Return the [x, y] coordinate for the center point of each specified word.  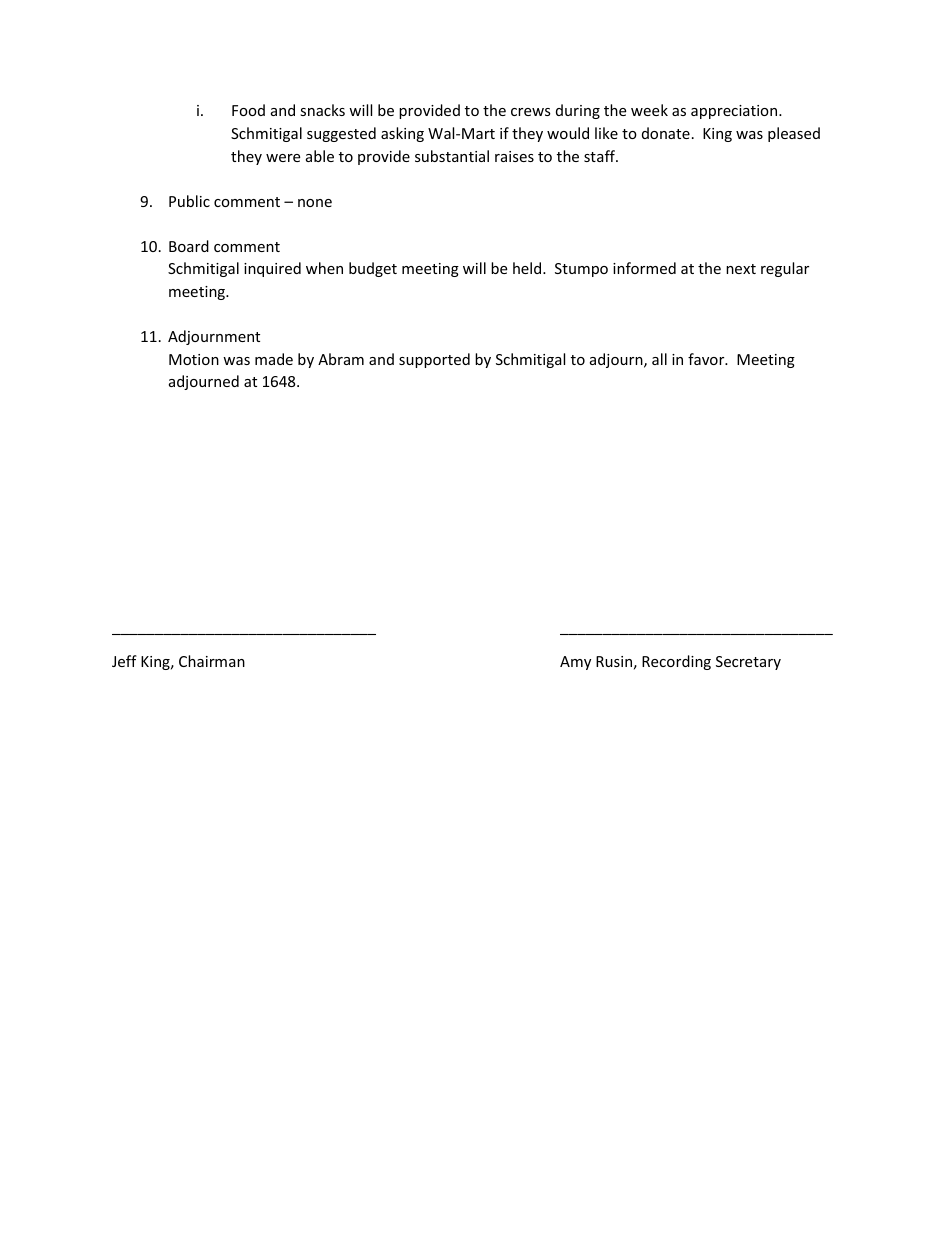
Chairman [212, 661]
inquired [272, 269]
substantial [452, 156]
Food [248, 110]
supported [434, 360]
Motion [194, 359]
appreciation [735, 112]
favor [707, 359]
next [741, 269]
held [528, 268]
